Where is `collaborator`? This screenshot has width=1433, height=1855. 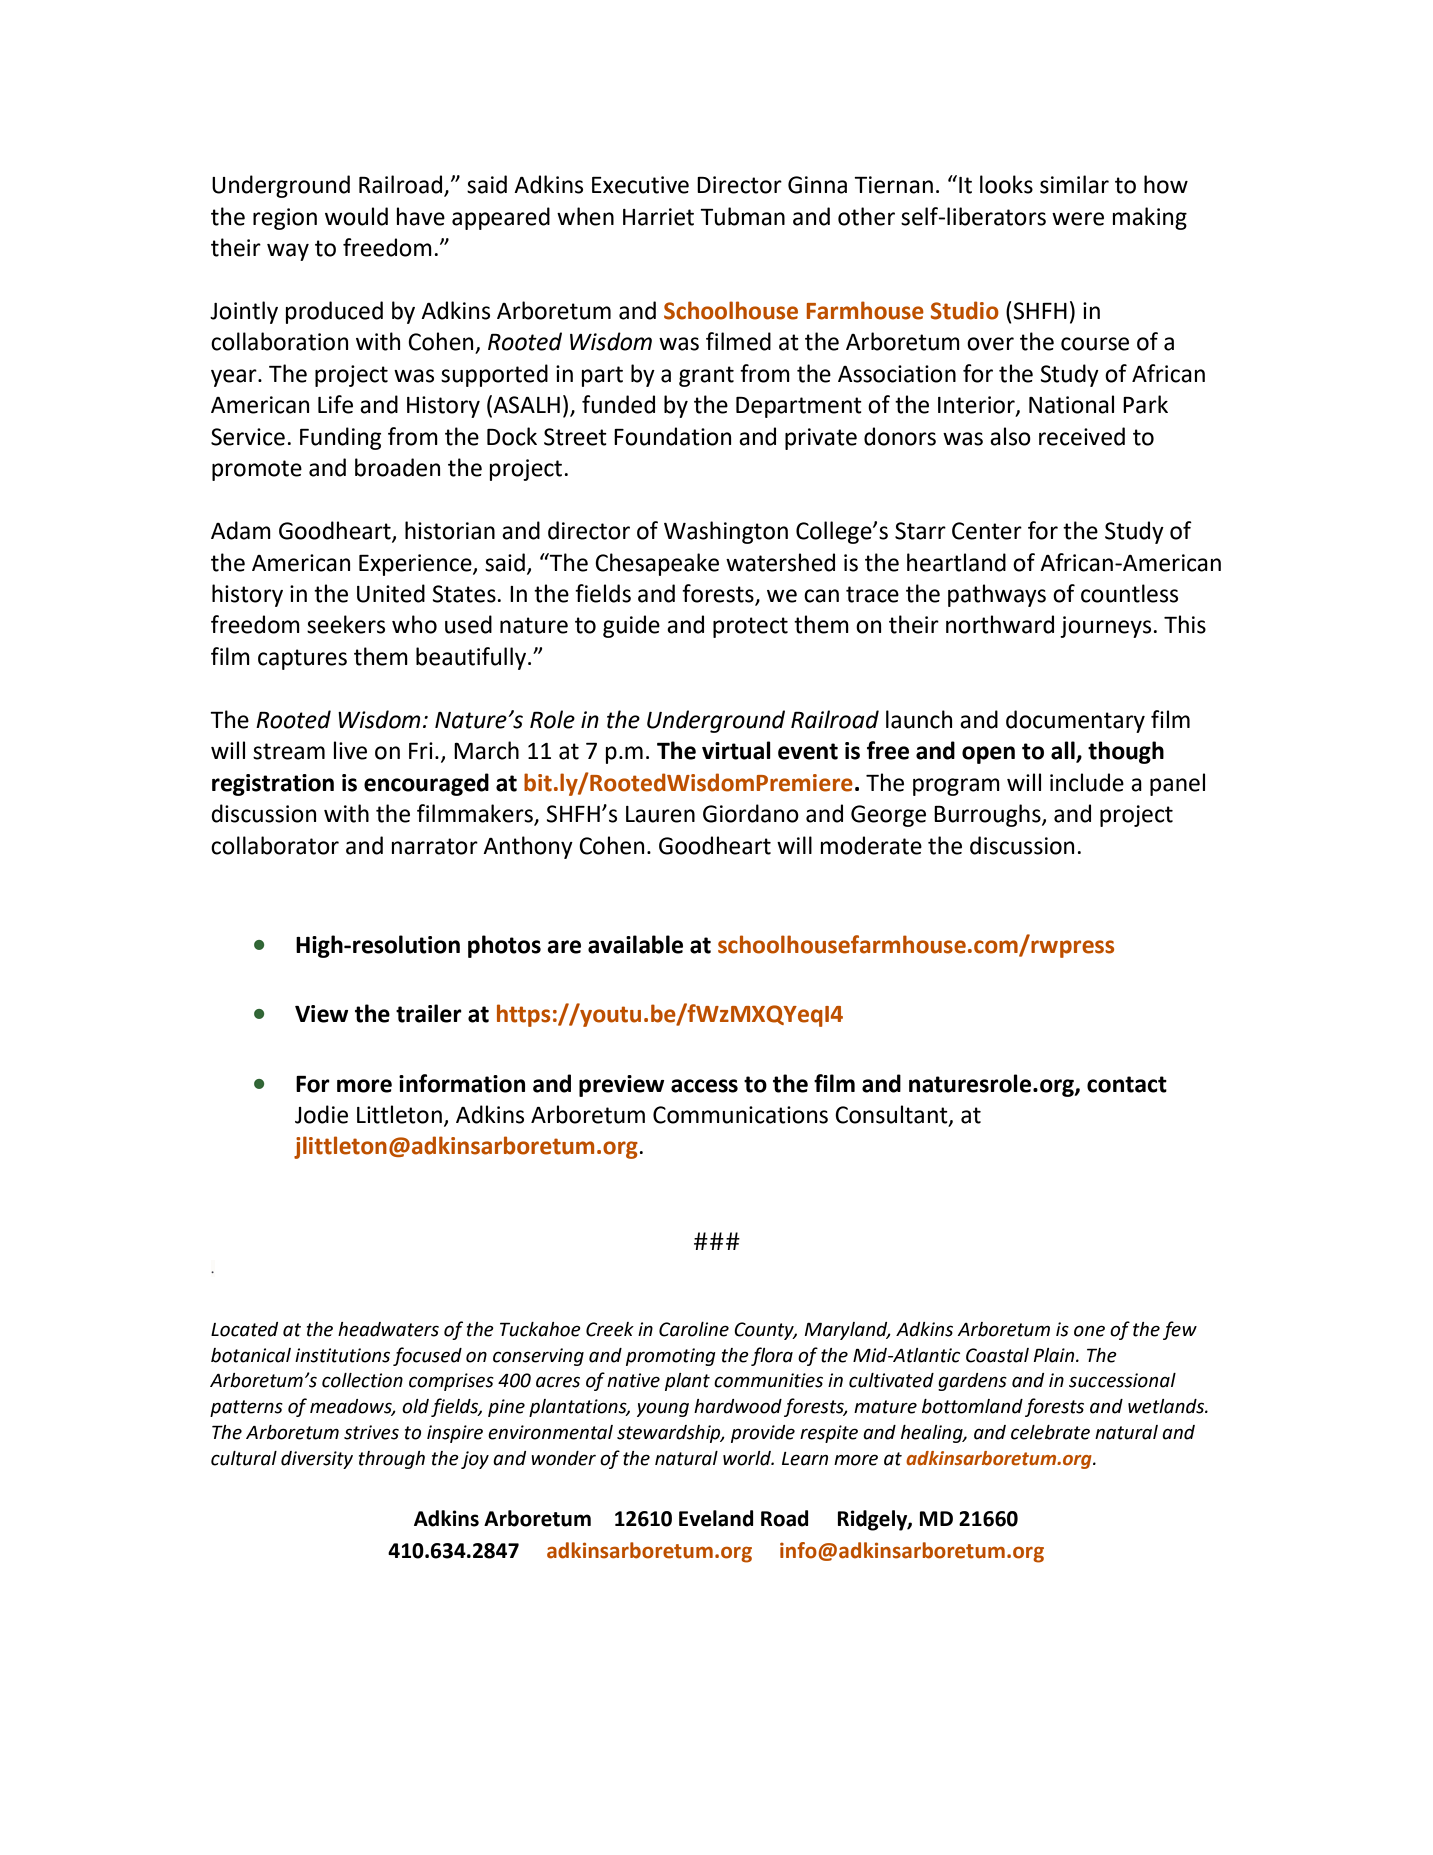 collaborator is located at coordinates (275, 845).
